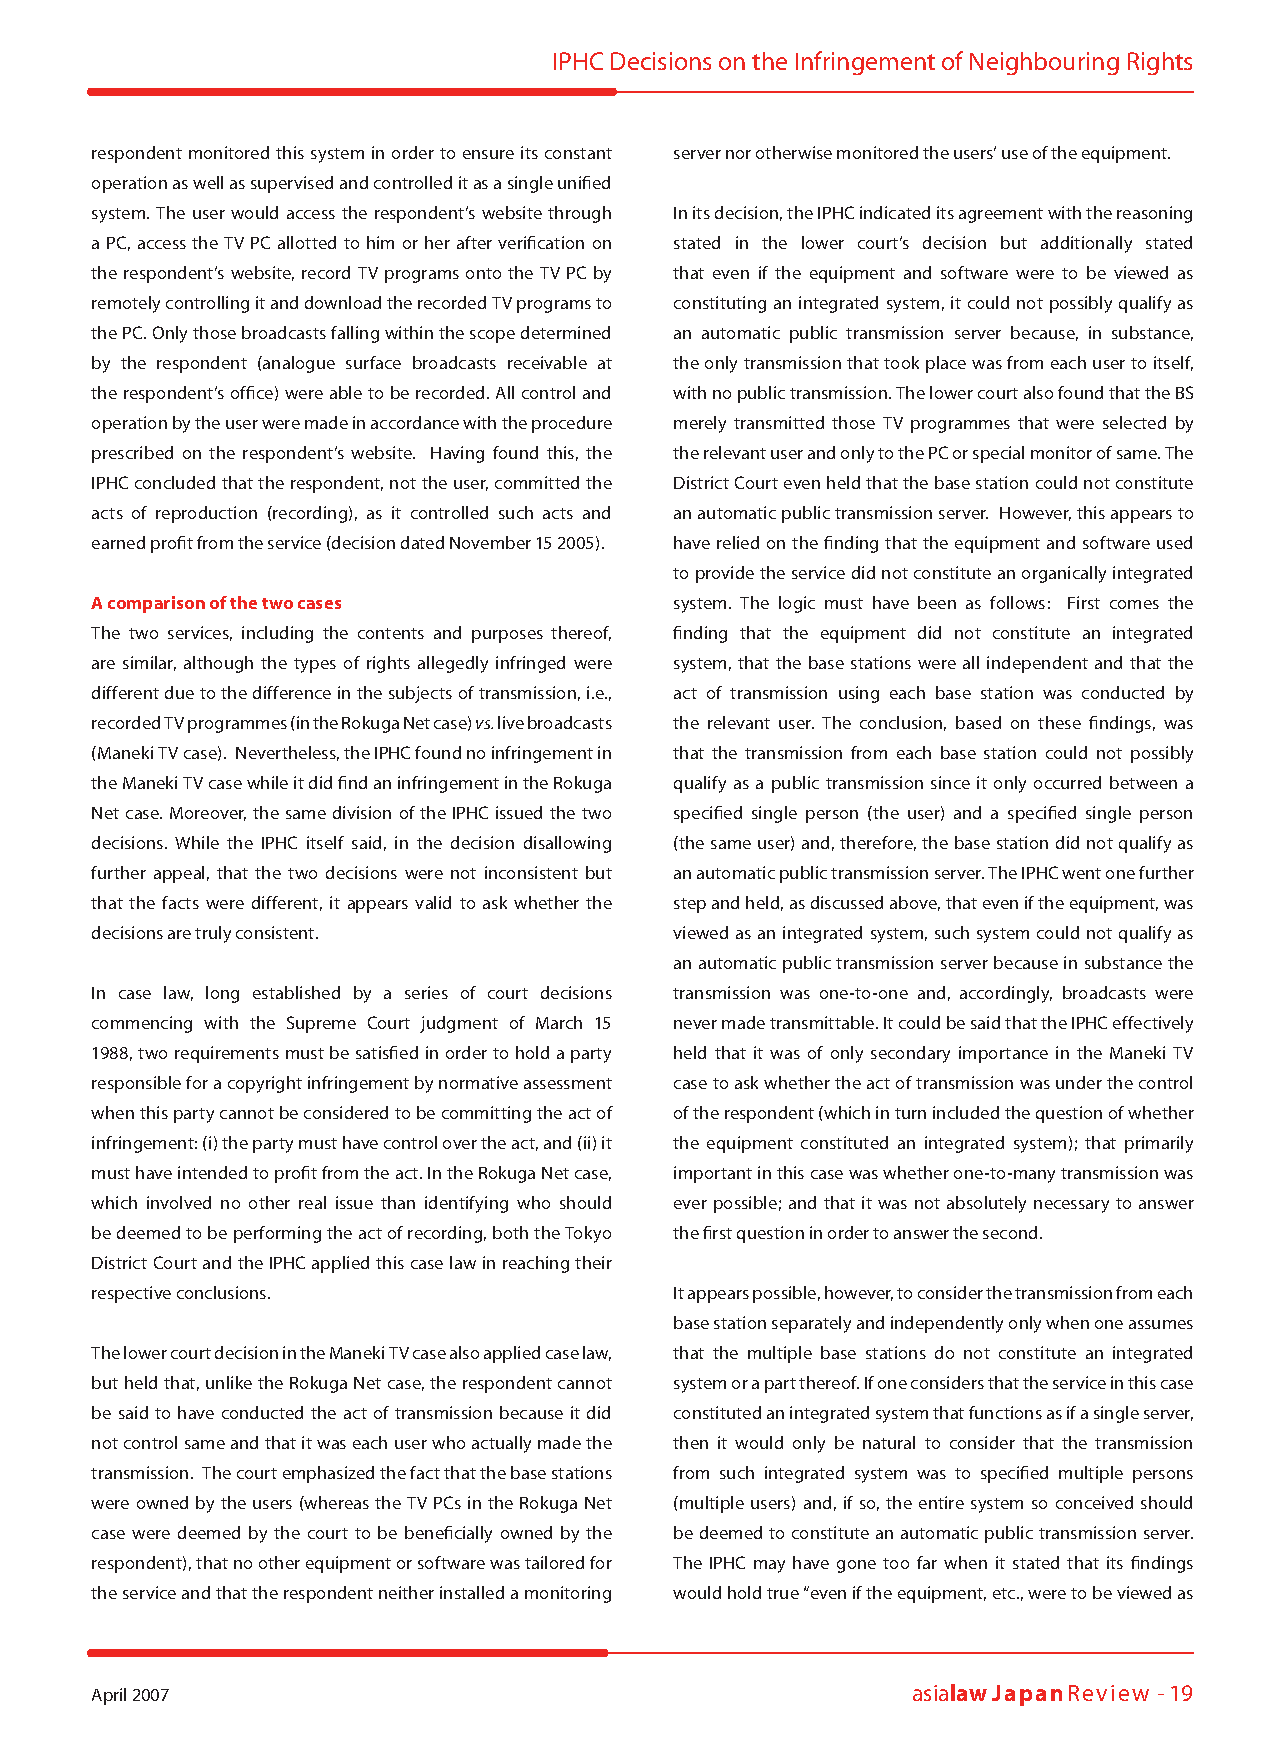 The height and width of the screenshot is (1745, 1286). I want to click on etc, so click(1005, 1593).
